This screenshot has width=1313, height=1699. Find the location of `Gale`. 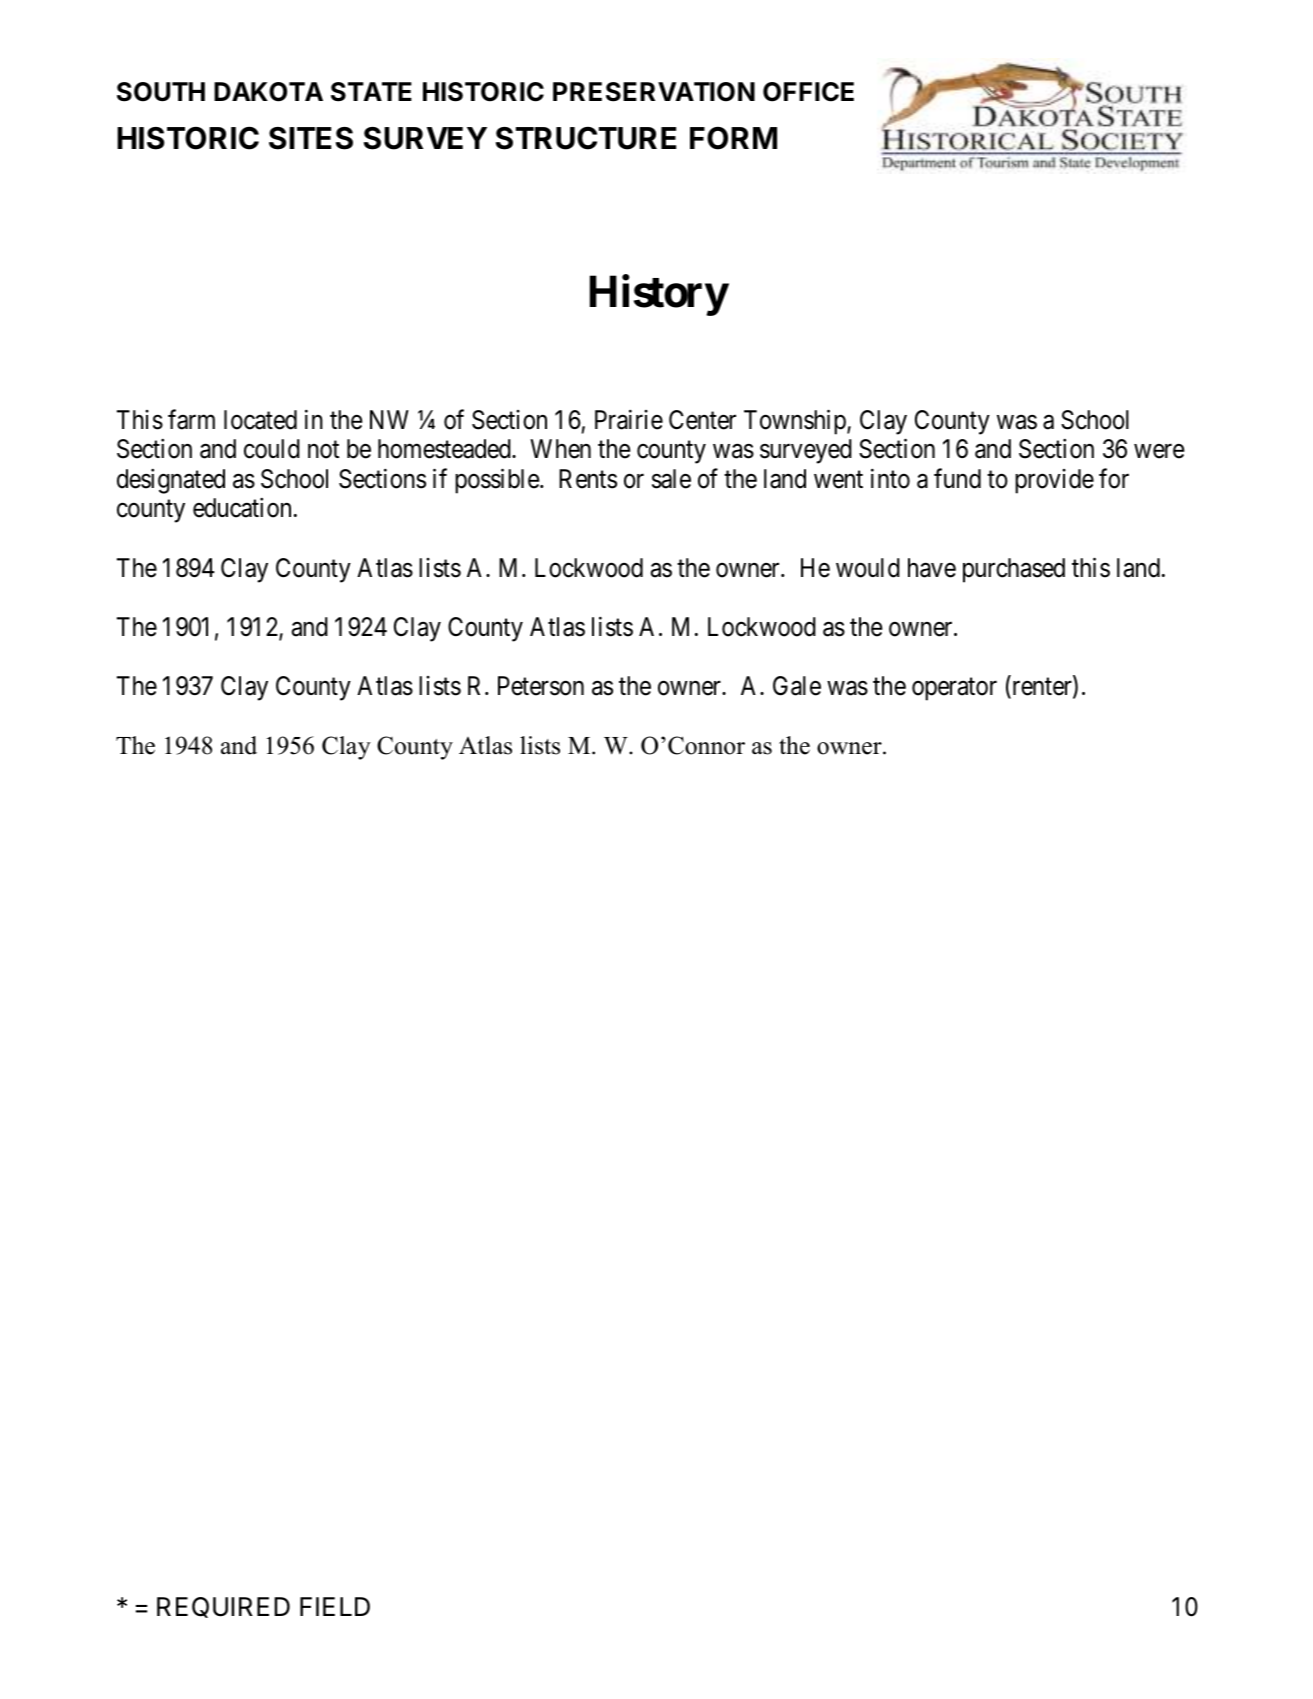

Gale is located at coordinates (797, 686).
